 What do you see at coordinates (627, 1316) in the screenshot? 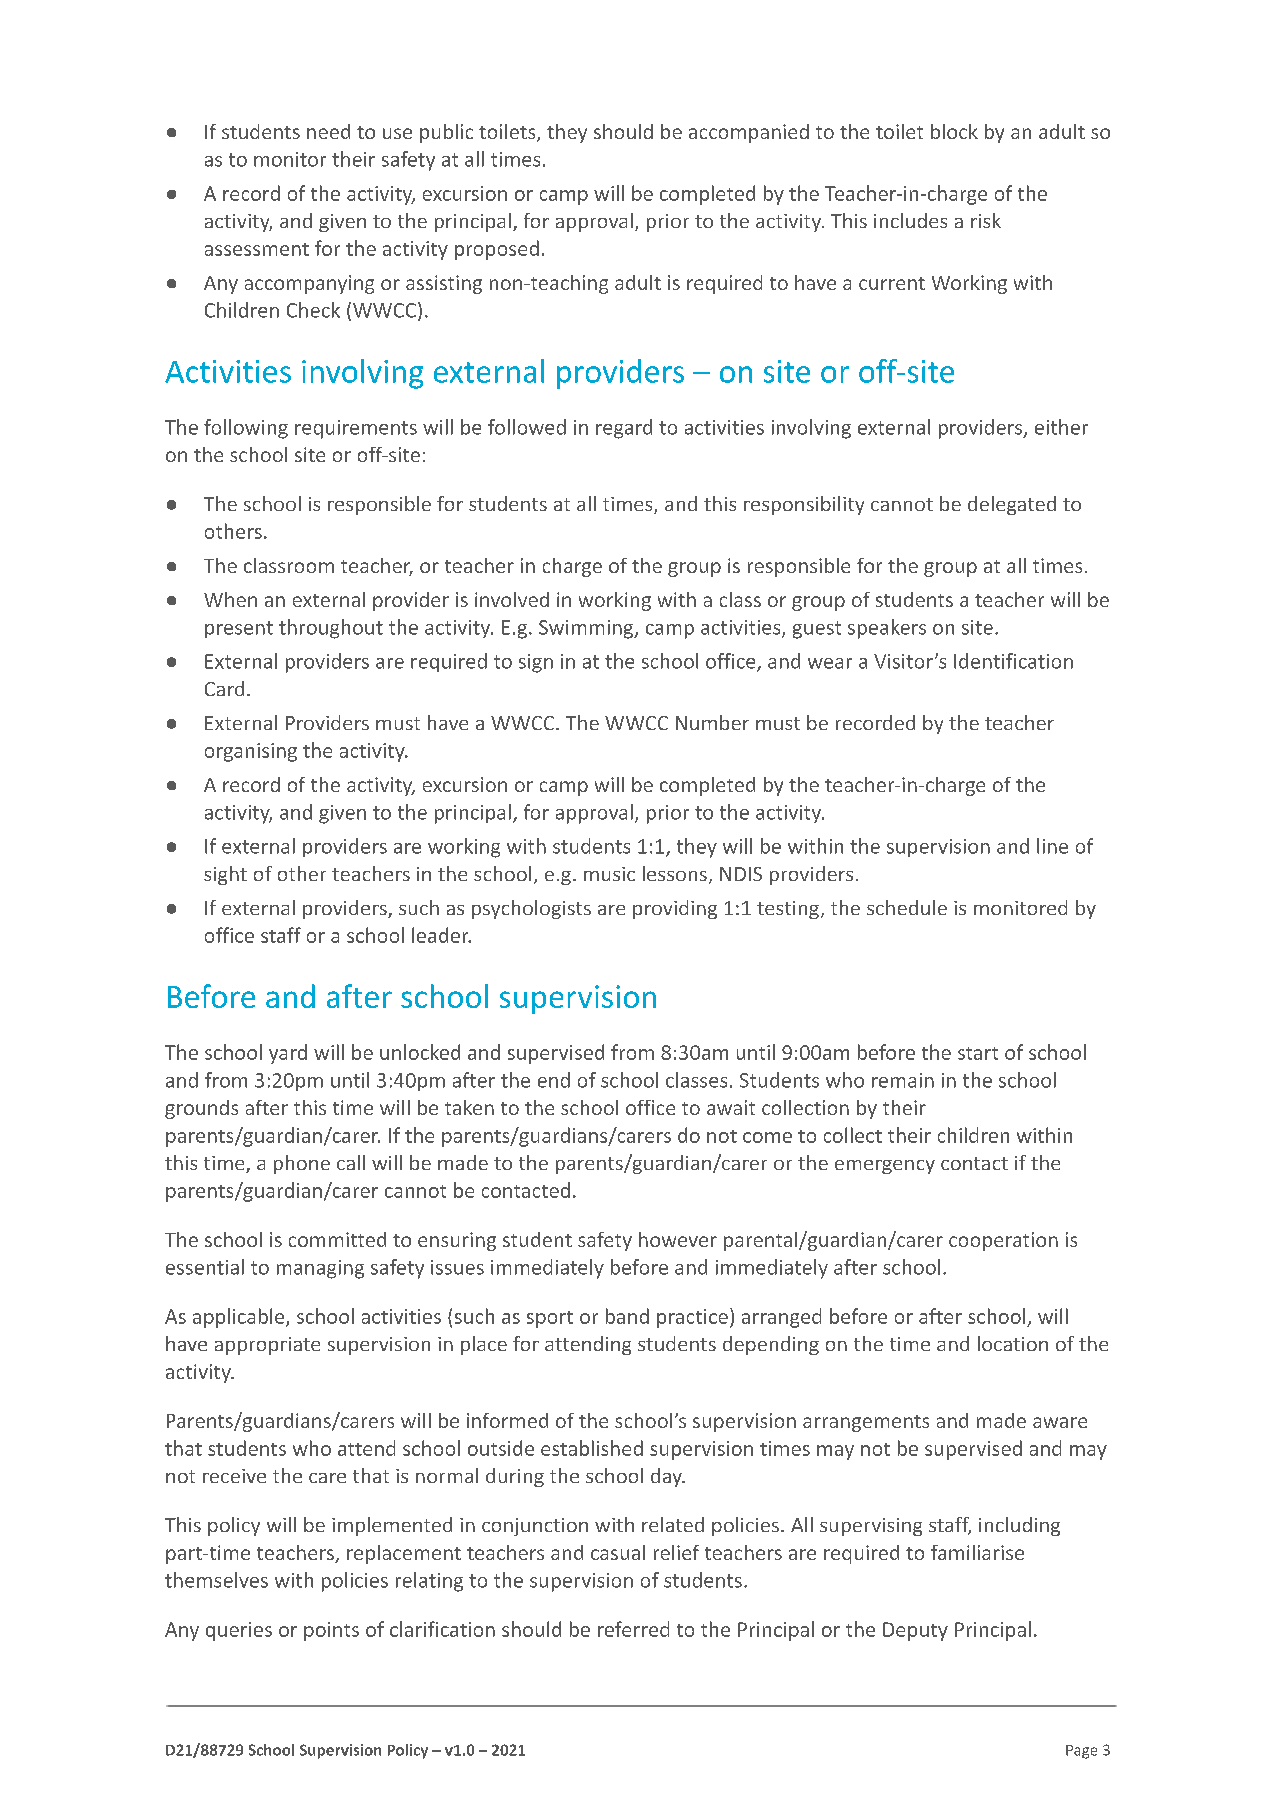
I see `band` at bounding box center [627, 1316].
